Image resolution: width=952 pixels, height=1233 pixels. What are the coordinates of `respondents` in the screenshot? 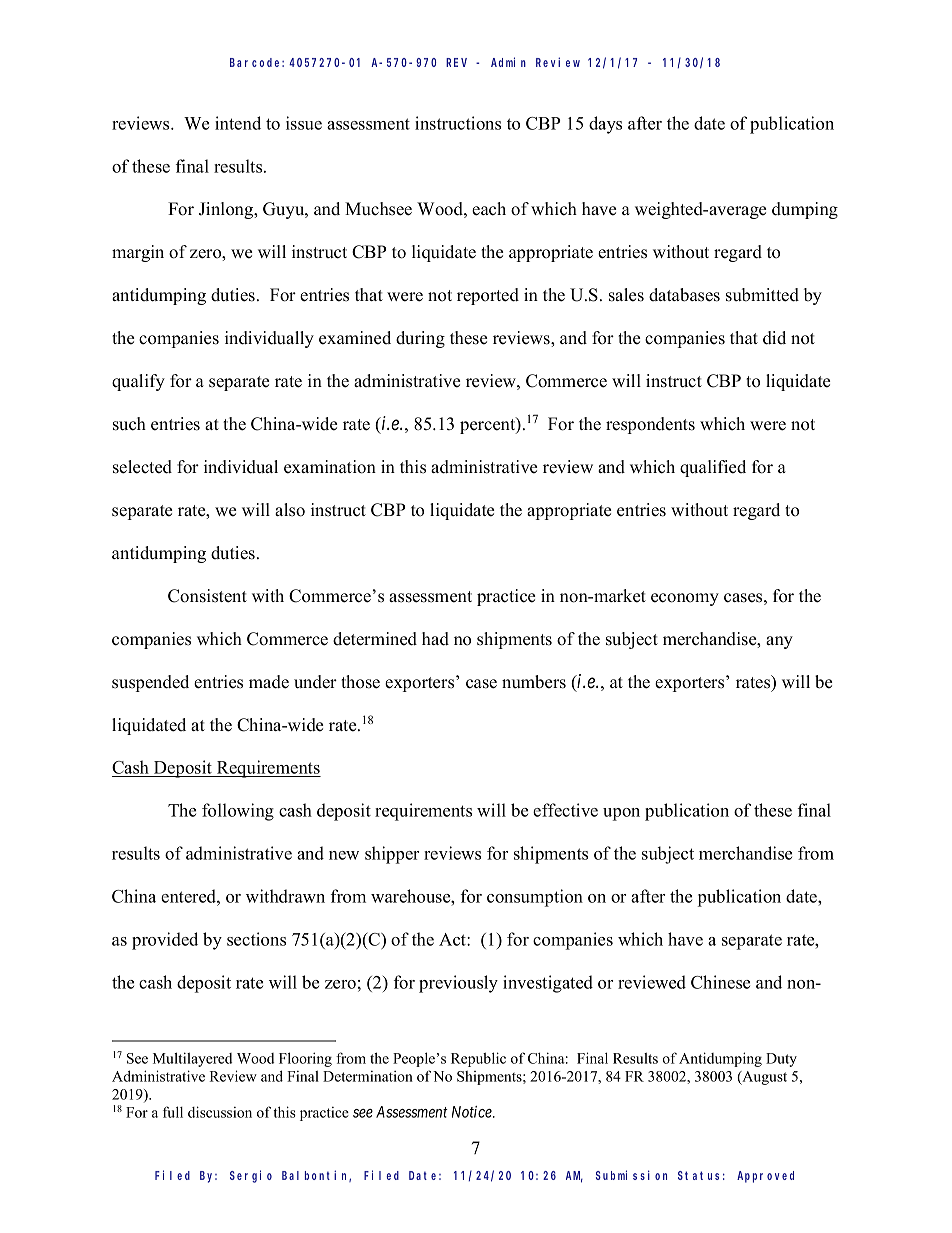 It's located at (650, 425).
